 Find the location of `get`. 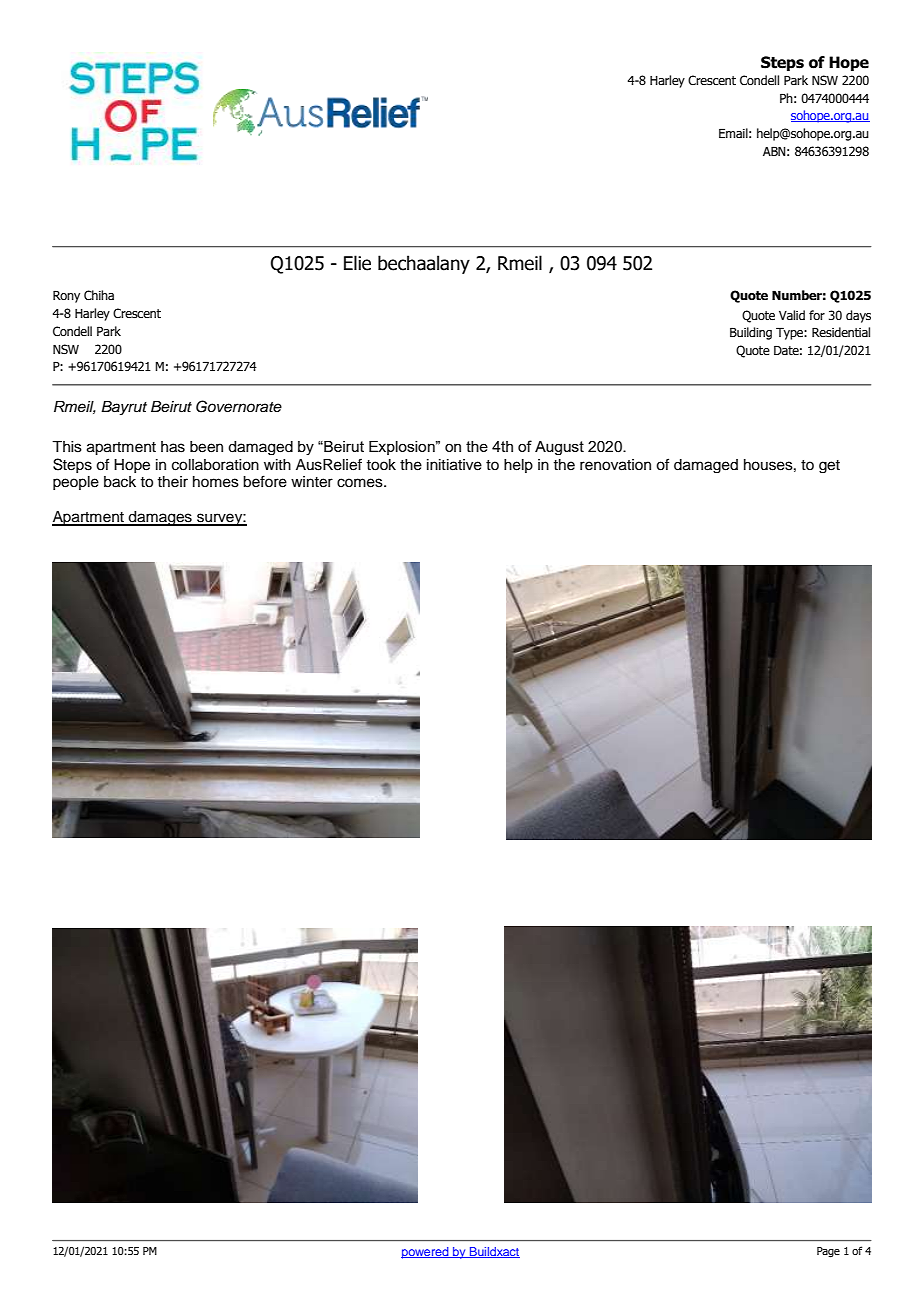

get is located at coordinates (829, 466).
